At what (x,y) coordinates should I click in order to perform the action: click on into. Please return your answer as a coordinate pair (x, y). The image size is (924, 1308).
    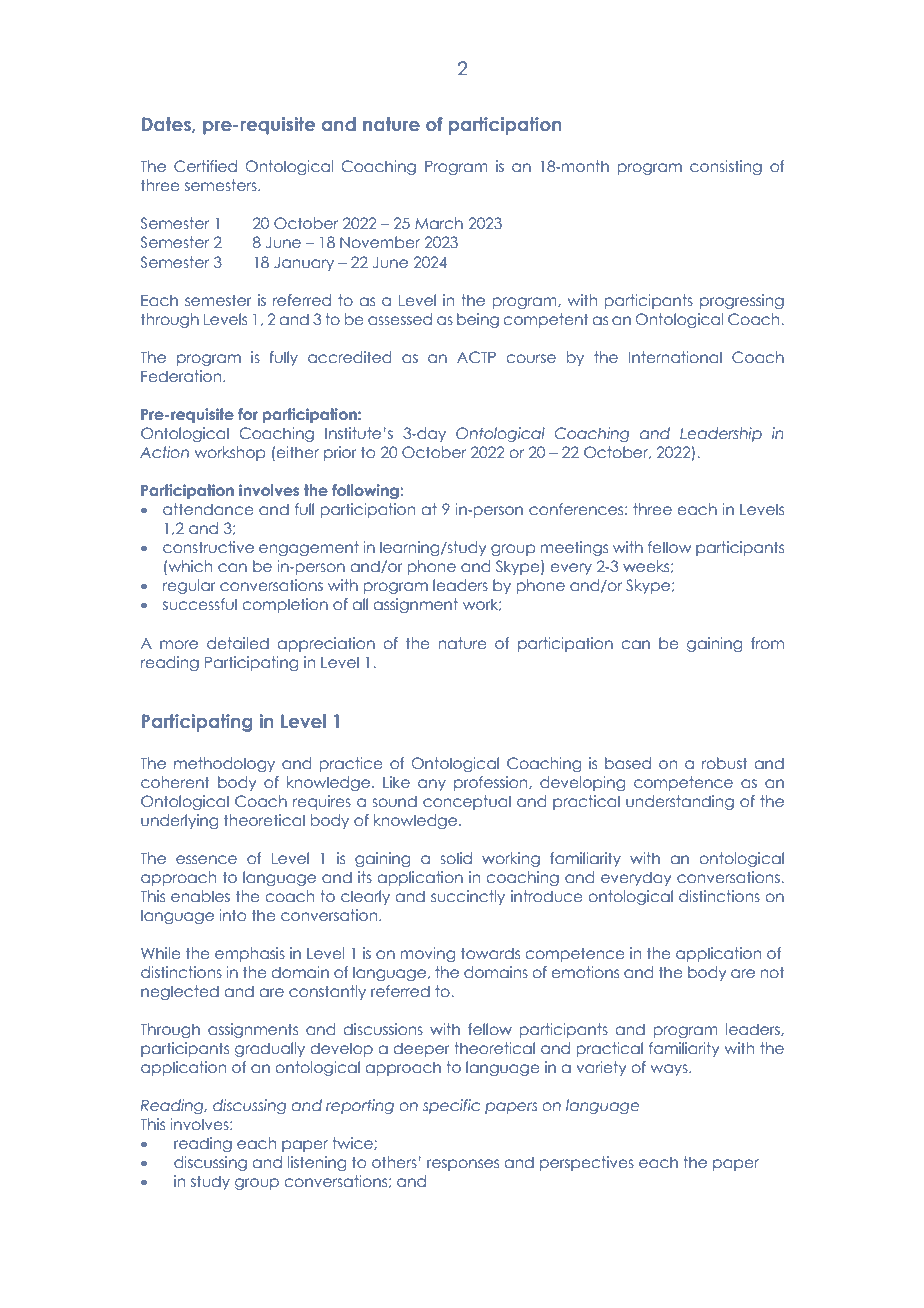
    Looking at the image, I should click on (233, 915).
